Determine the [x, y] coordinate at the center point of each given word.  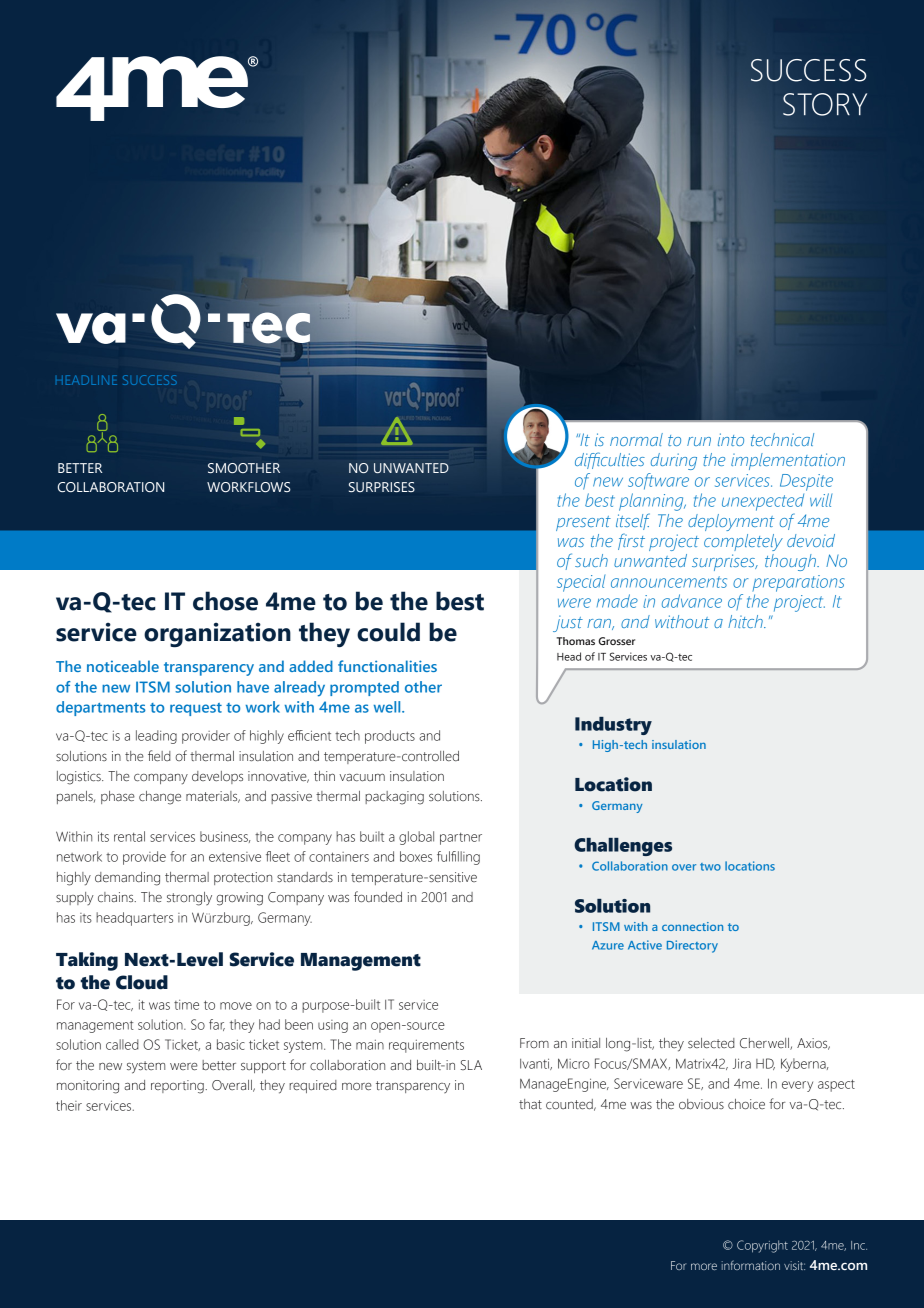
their [69, 1105]
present [583, 523]
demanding [127, 879]
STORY [825, 104]
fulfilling [458, 858]
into [731, 439]
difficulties [610, 460]
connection [692, 926]
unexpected [763, 502]
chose [225, 601]
